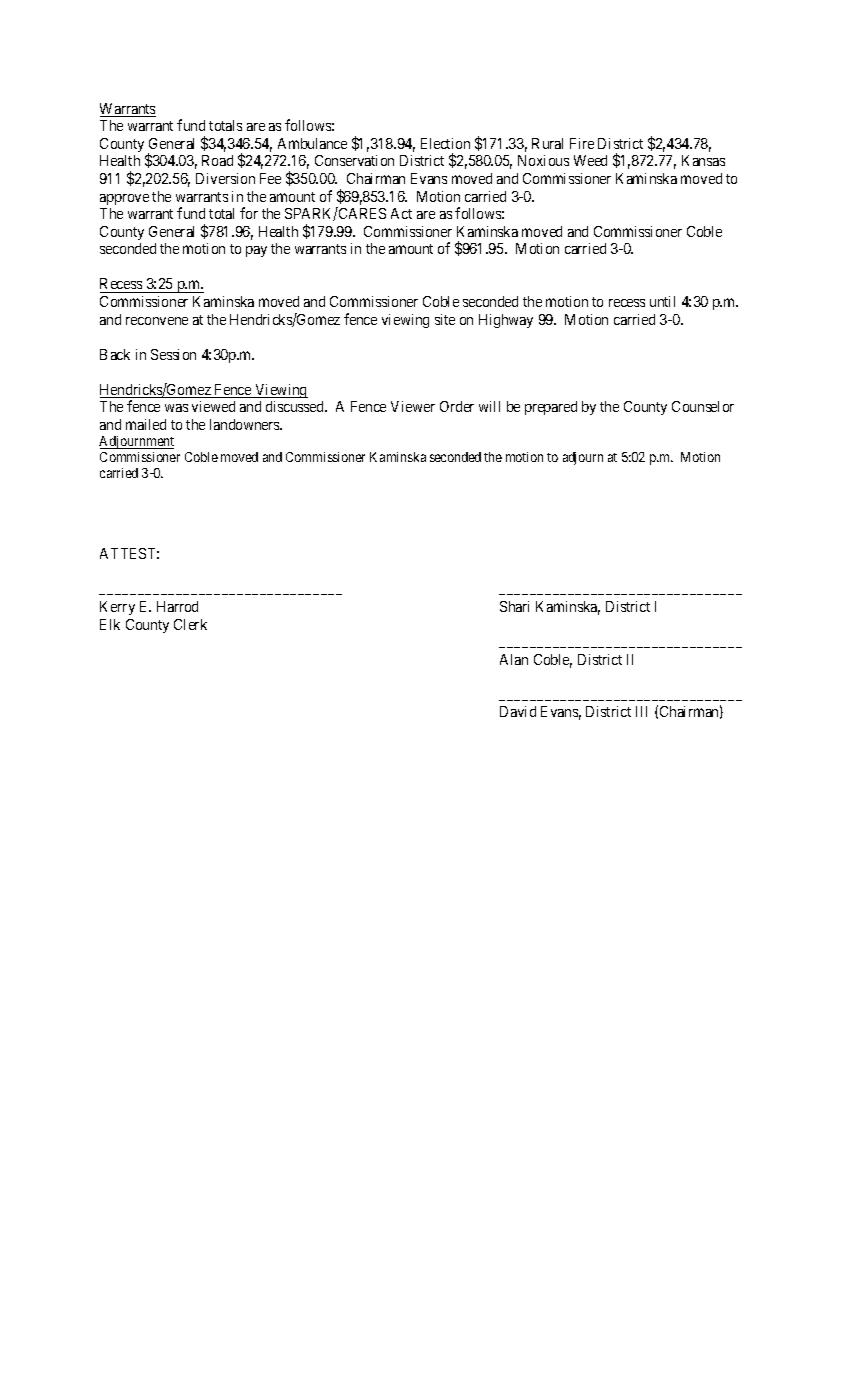 The width and height of the image is (849, 1400). I want to click on Harrod, so click(177, 606).
